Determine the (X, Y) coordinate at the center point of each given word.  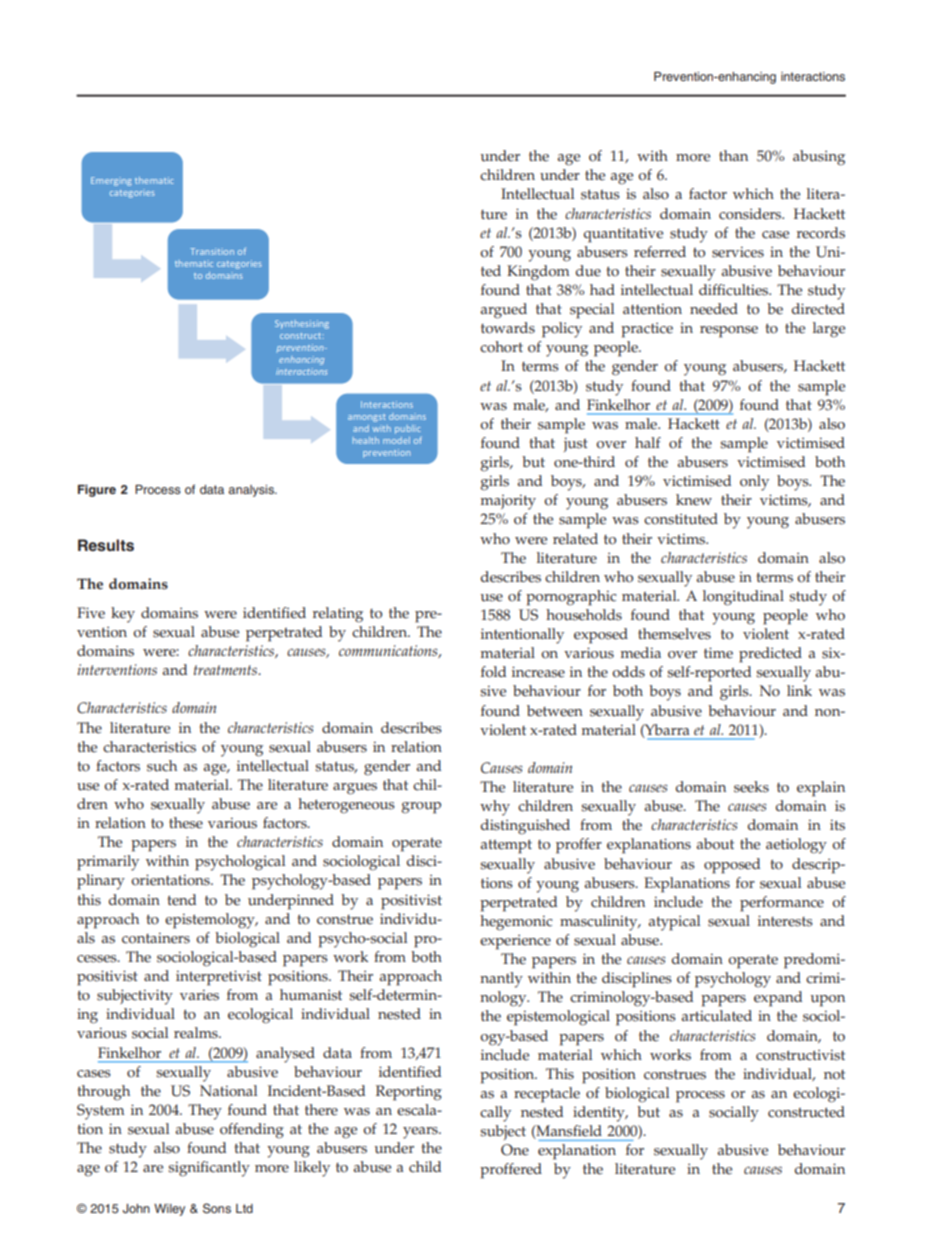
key (123, 615)
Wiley (169, 1210)
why (495, 808)
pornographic (571, 598)
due (588, 271)
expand (778, 999)
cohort (501, 347)
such (162, 766)
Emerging (111, 181)
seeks (751, 787)
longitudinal (743, 598)
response (729, 332)
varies (199, 995)
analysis (252, 491)
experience (515, 942)
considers (751, 214)
